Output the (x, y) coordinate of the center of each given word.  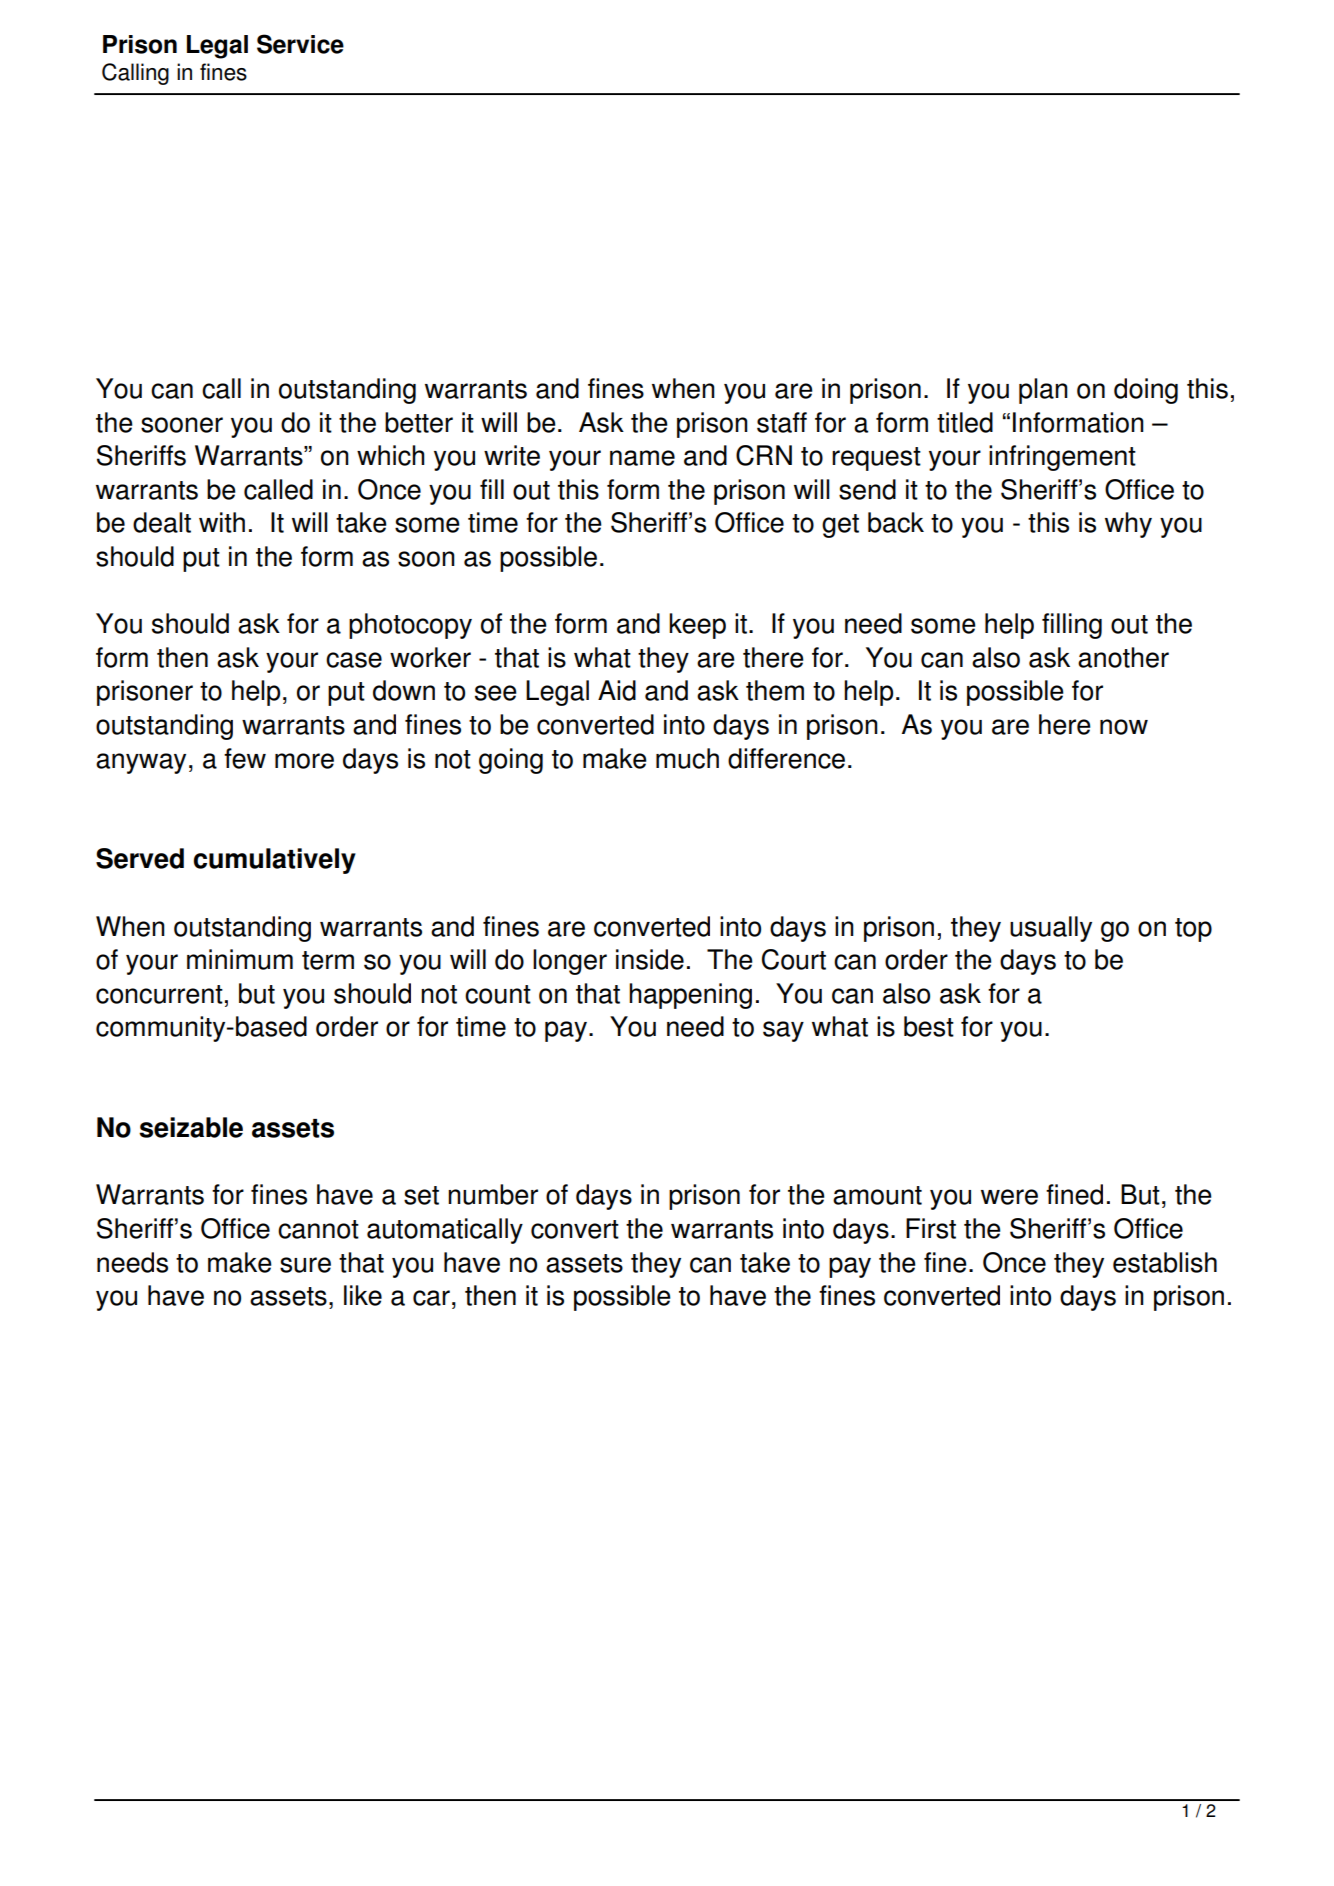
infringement (1062, 458)
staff (782, 422)
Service (300, 44)
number (493, 1194)
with (222, 522)
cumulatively (275, 861)
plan (1043, 391)
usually (1051, 929)
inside (650, 959)
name (642, 458)
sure (305, 1265)
